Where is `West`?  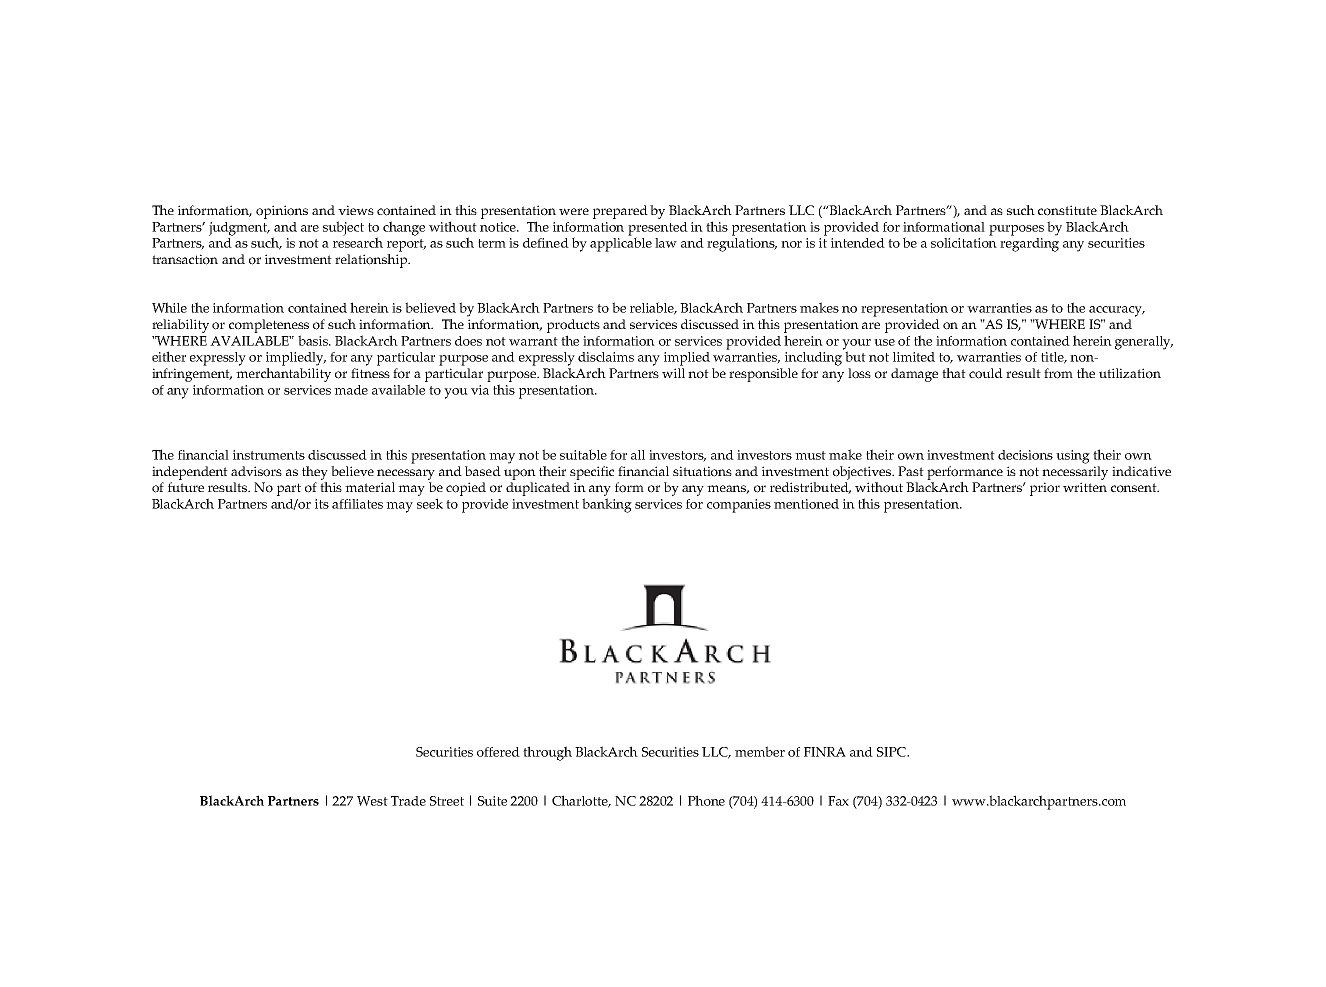
West is located at coordinates (372, 801).
